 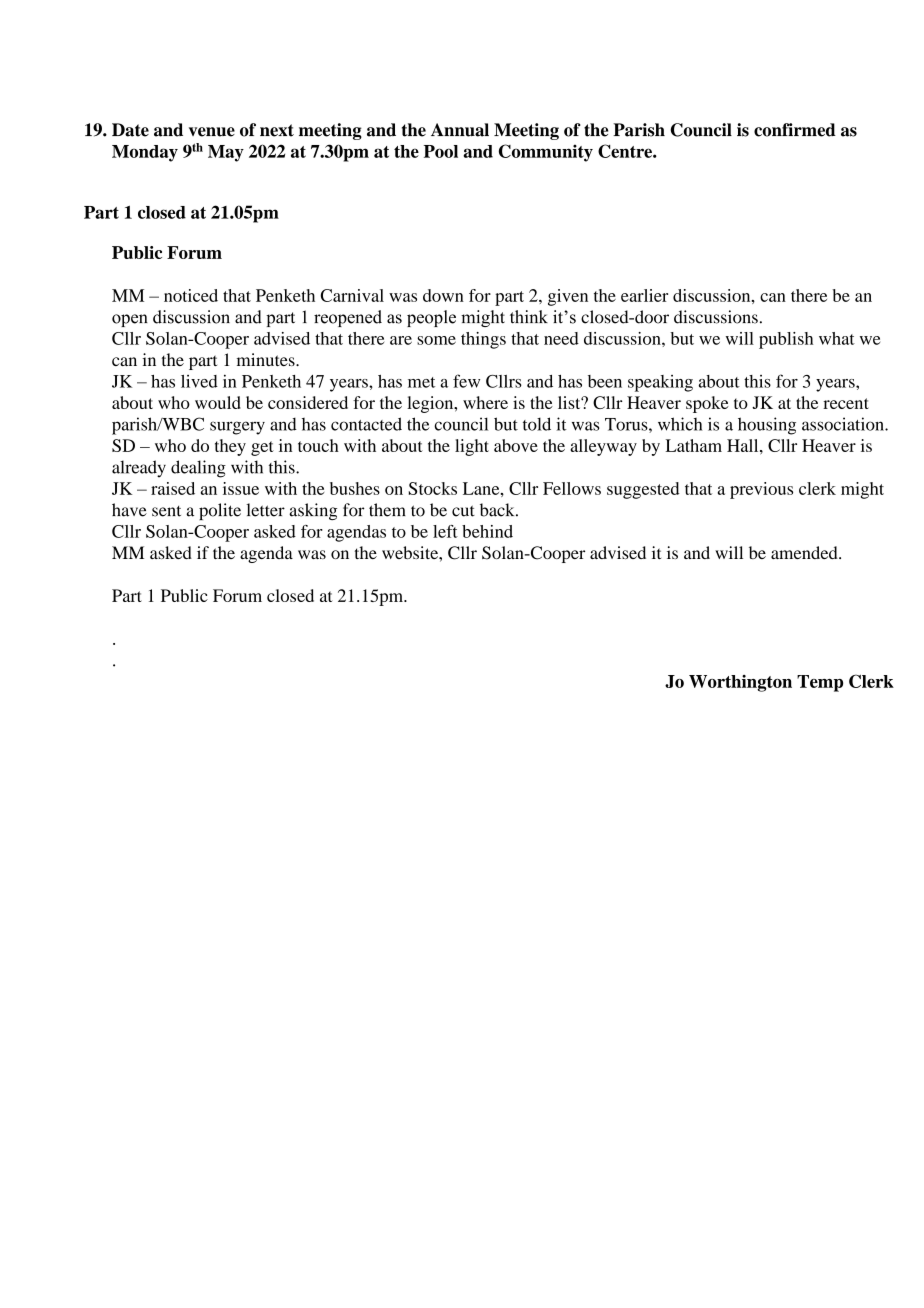 I want to click on sent, so click(x=166, y=511).
